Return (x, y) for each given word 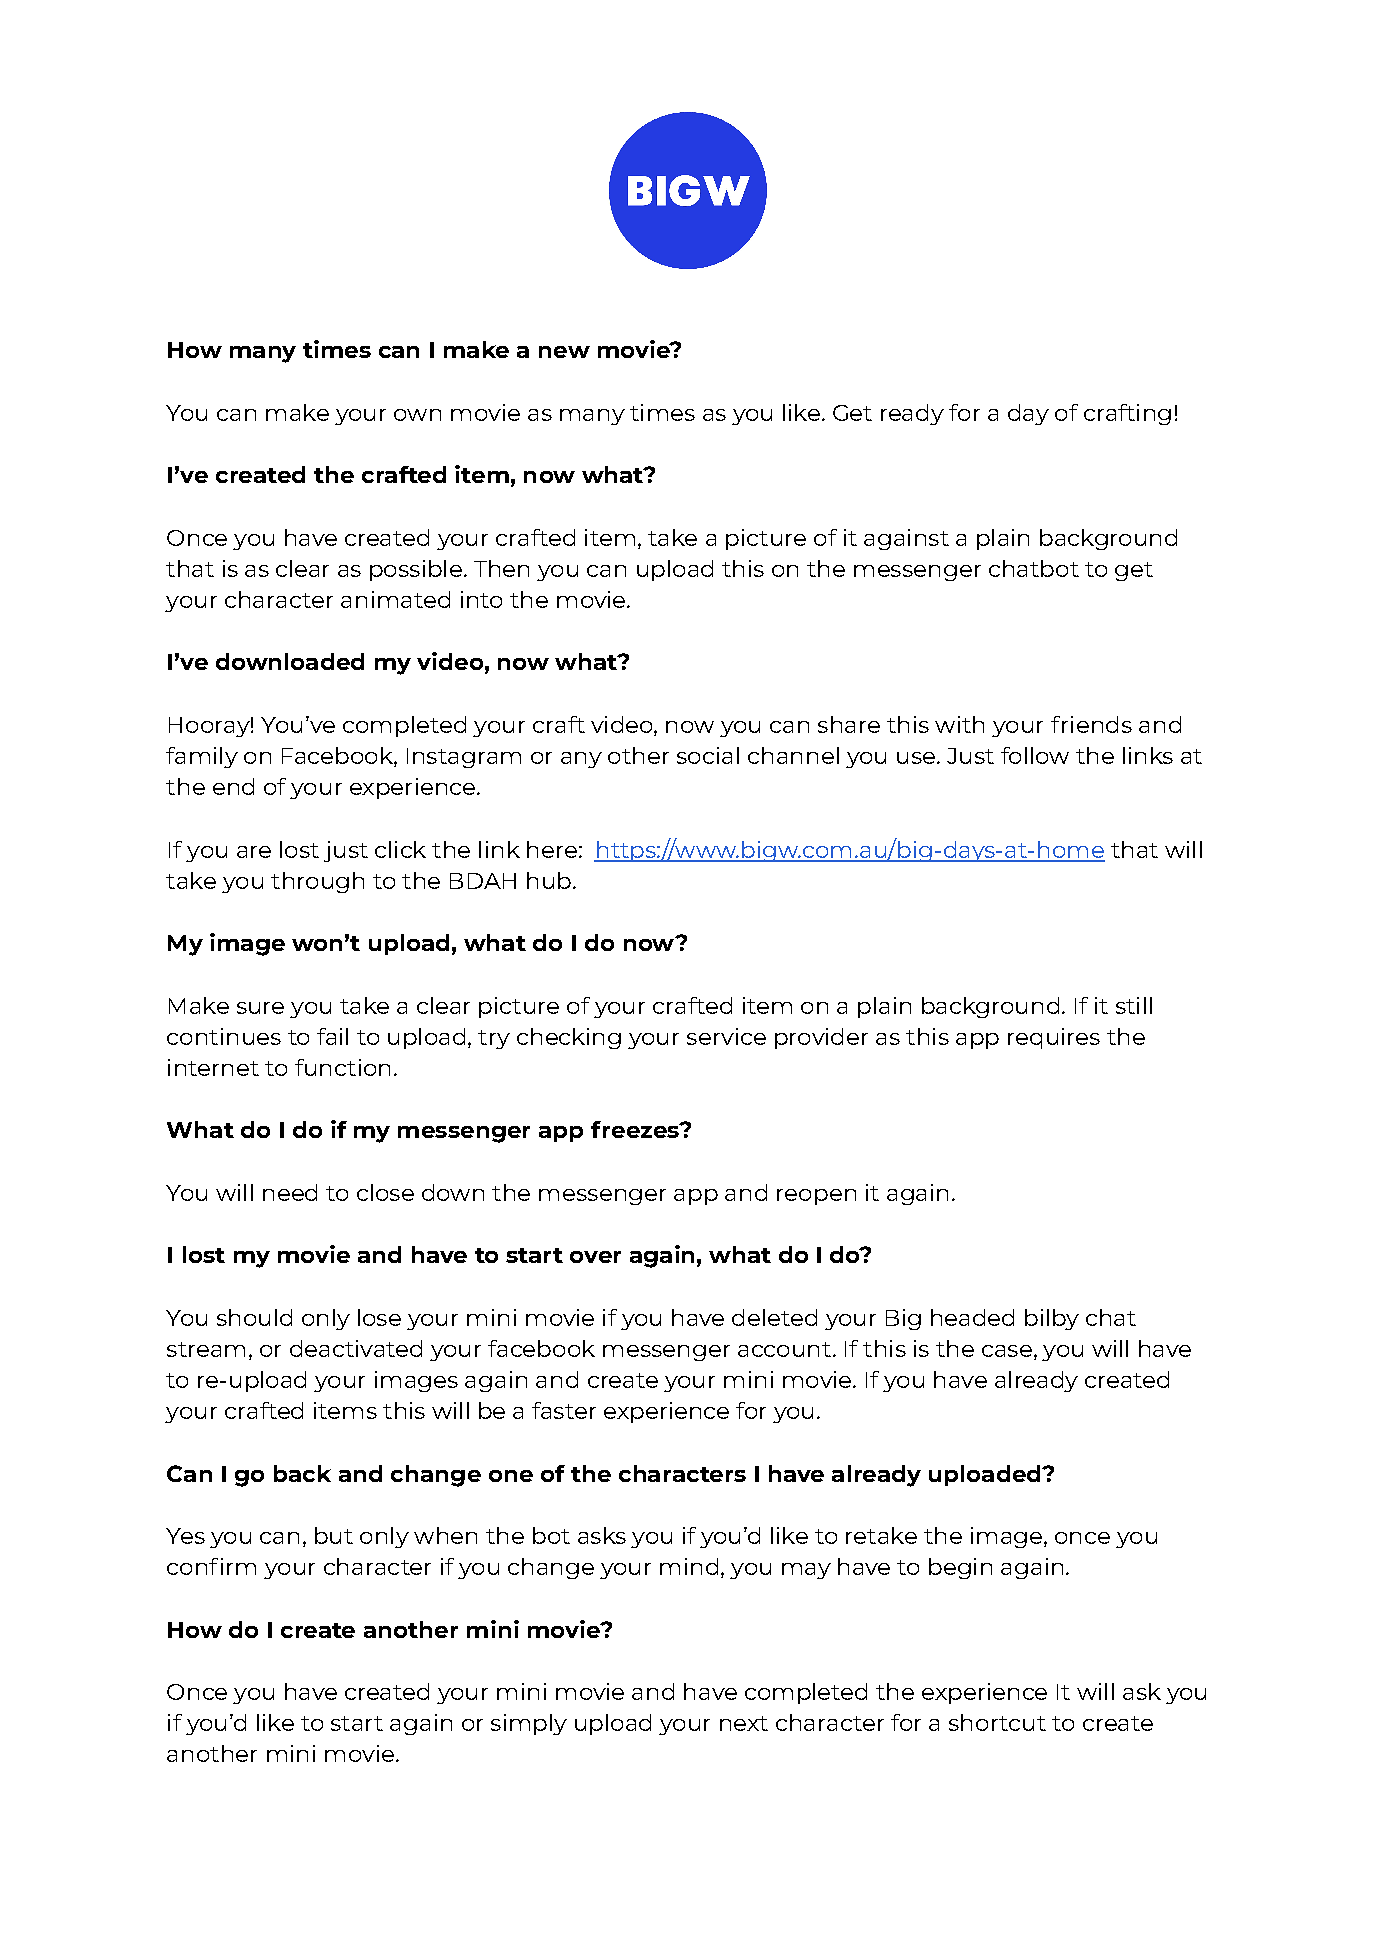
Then (501, 568)
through (317, 882)
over (595, 1257)
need (290, 1192)
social (708, 755)
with (959, 724)
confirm (211, 1566)
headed (972, 1317)
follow (1035, 755)
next (744, 1723)
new (564, 352)
